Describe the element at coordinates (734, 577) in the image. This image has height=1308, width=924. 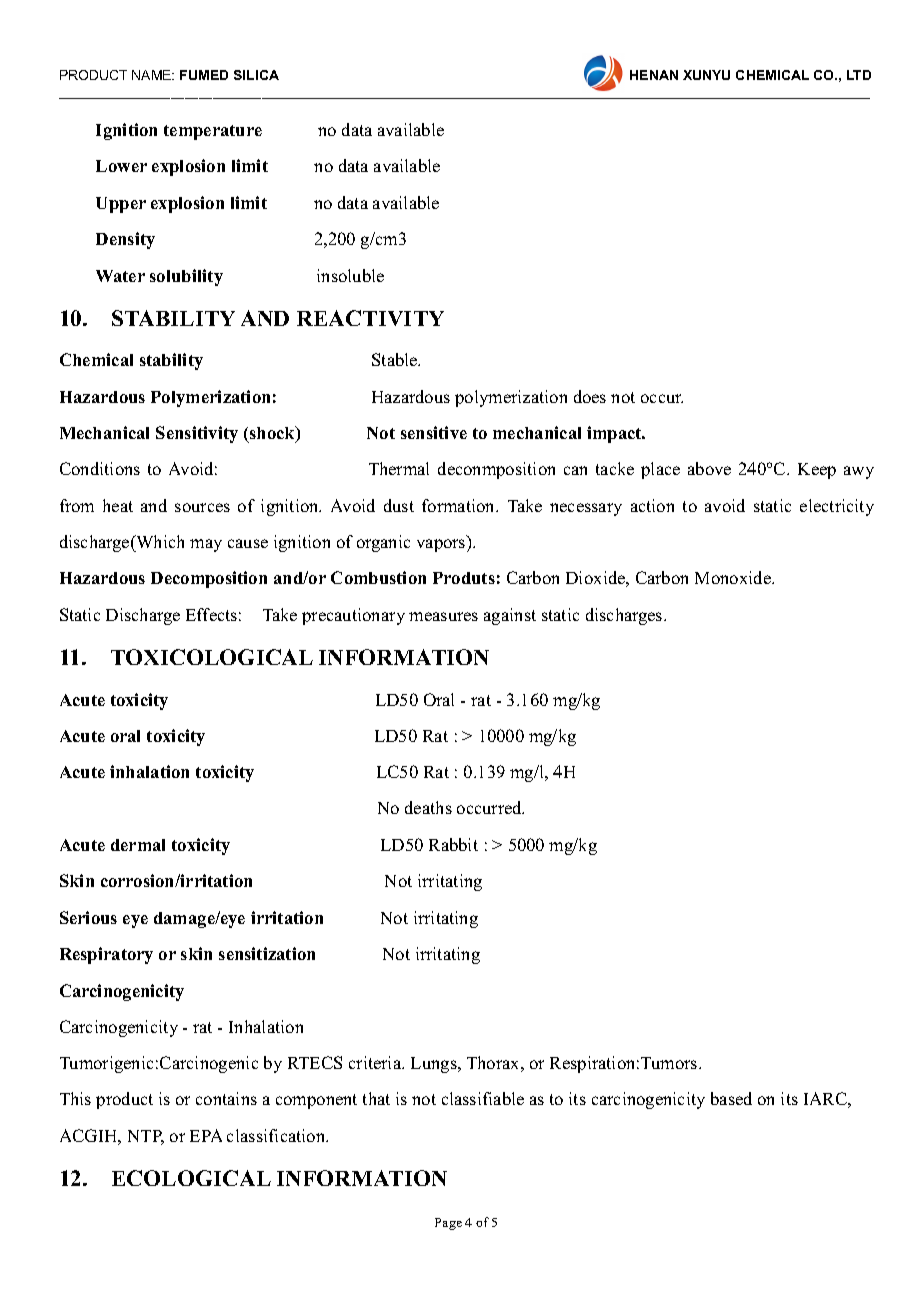
I see `Monoxide` at that location.
